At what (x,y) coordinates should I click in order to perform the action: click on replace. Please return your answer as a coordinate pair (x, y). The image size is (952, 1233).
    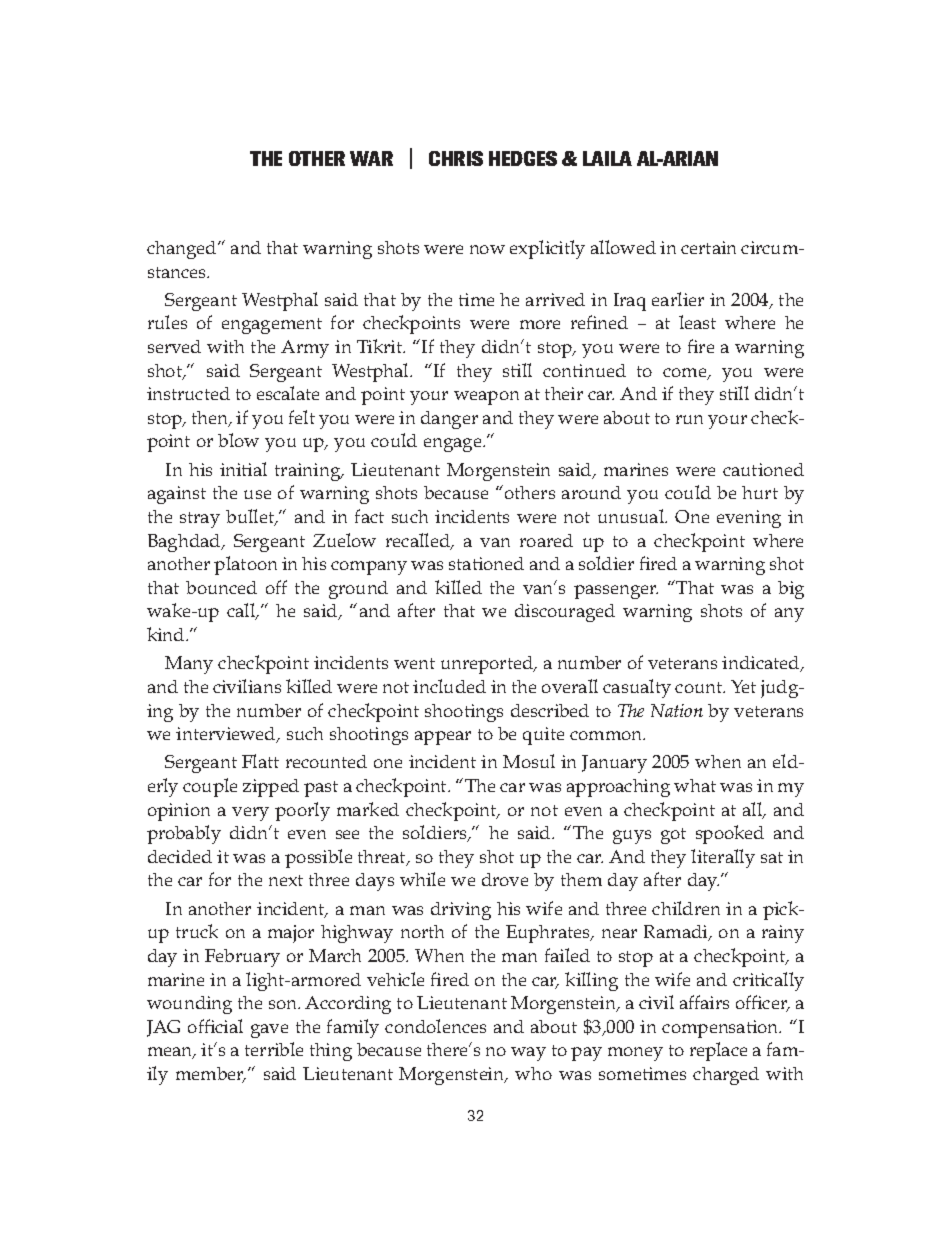
    Looking at the image, I should click on (718, 1051).
